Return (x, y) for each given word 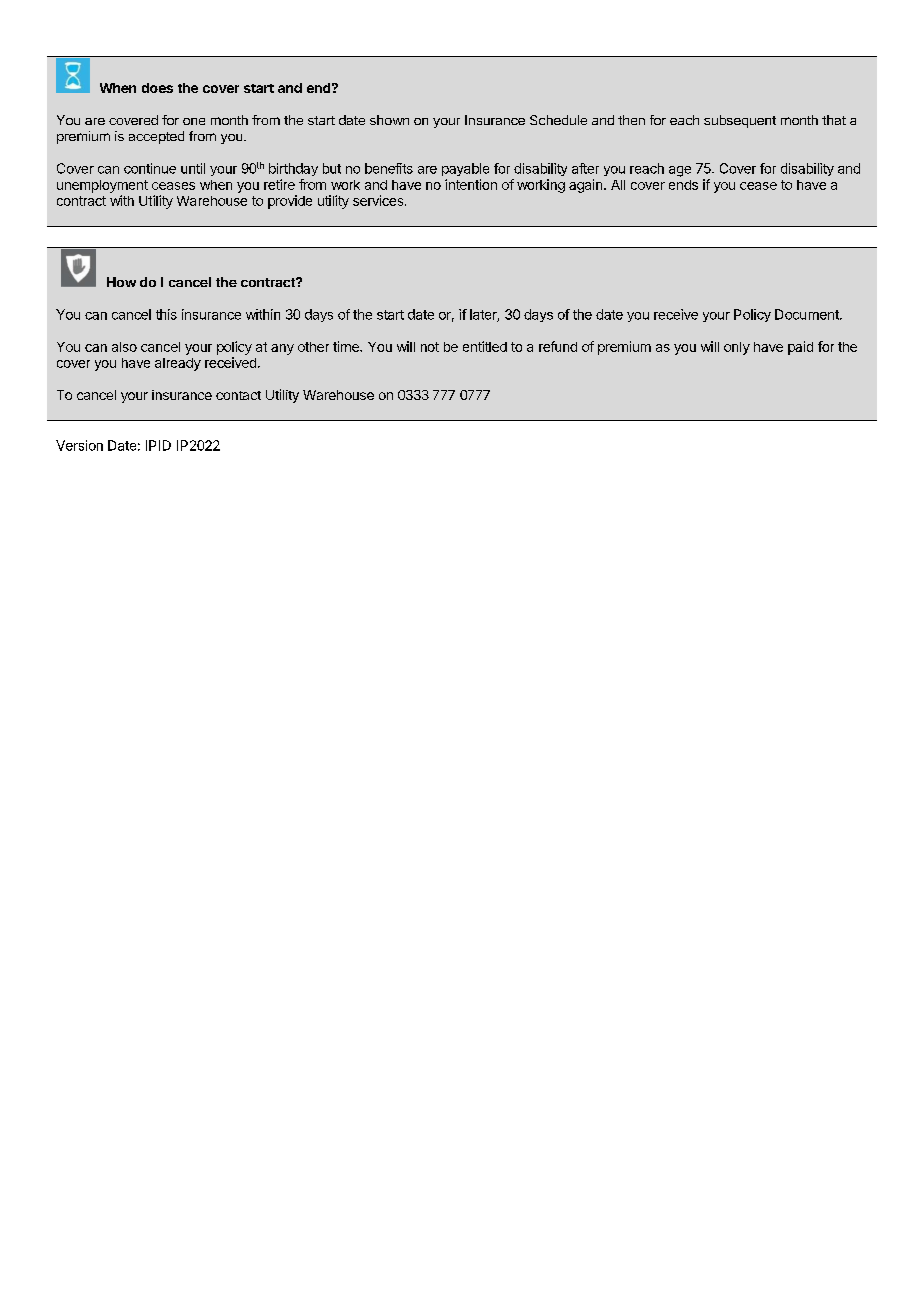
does (157, 88)
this (166, 314)
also (124, 347)
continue (150, 168)
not (430, 347)
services (379, 200)
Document (808, 314)
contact (238, 395)
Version (79, 445)
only (737, 348)
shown (389, 120)
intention (471, 184)
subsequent (740, 121)
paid (800, 348)
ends (683, 185)
